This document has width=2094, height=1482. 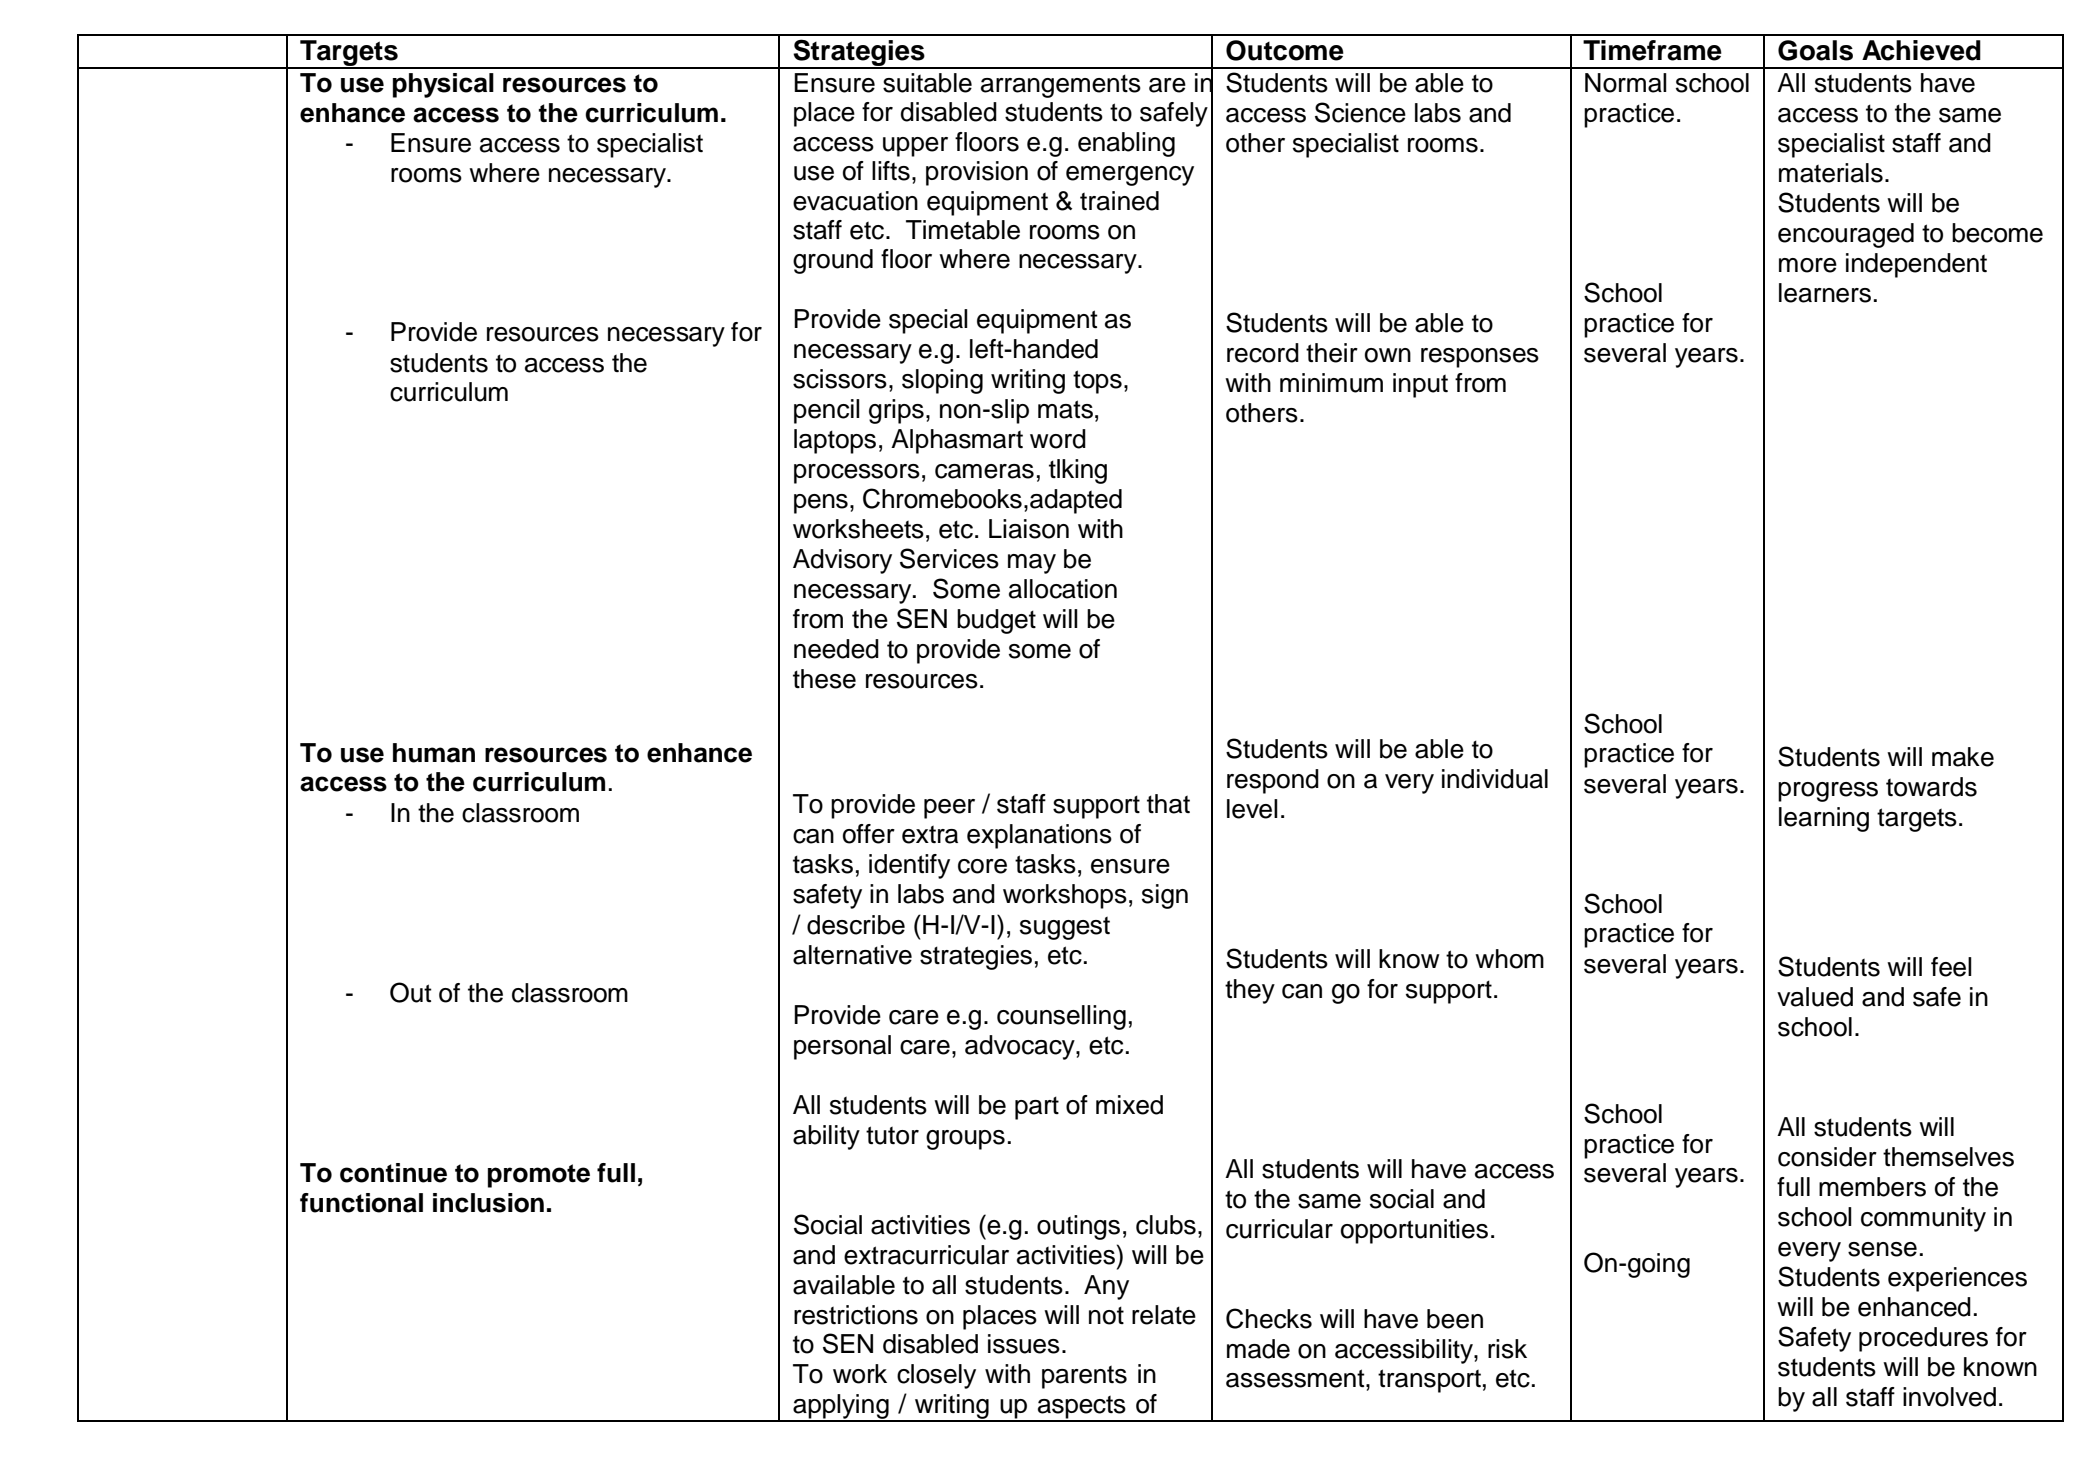 What do you see at coordinates (443, 85) in the document?
I see `physical` at bounding box center [443, 85].
